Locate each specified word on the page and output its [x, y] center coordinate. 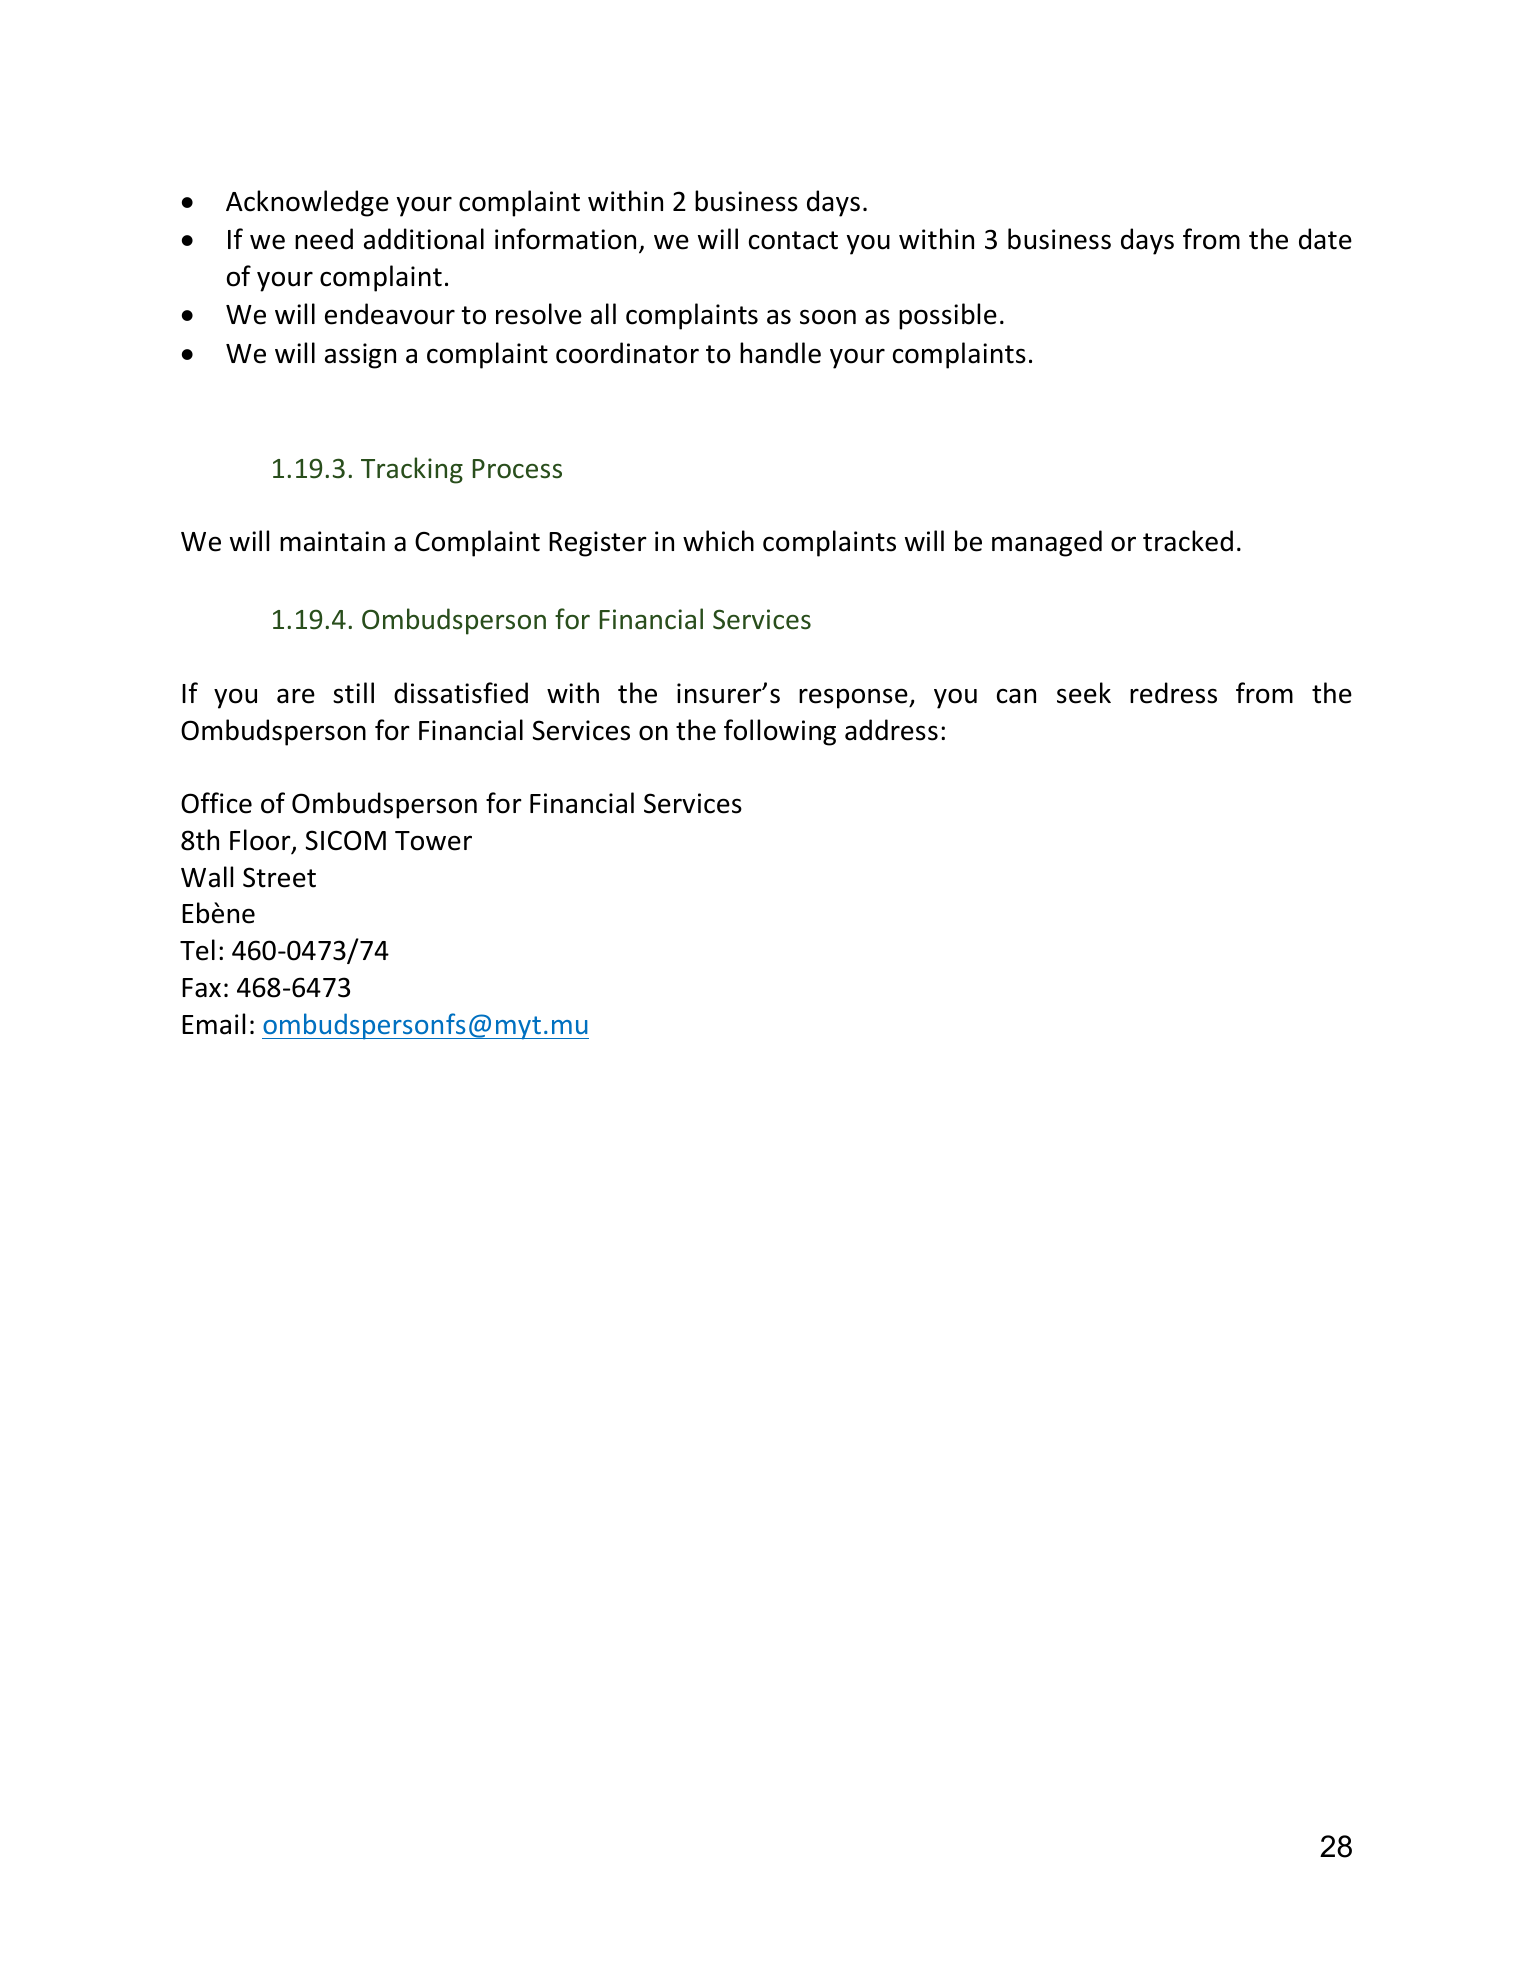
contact [793, 240]
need [324, 239]
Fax [201, 988]
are [296, 696]
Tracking [412, 470]
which [718, 541]
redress [1173, 693]
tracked [1188, 541]
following [780, 732]
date [1325, 239]
